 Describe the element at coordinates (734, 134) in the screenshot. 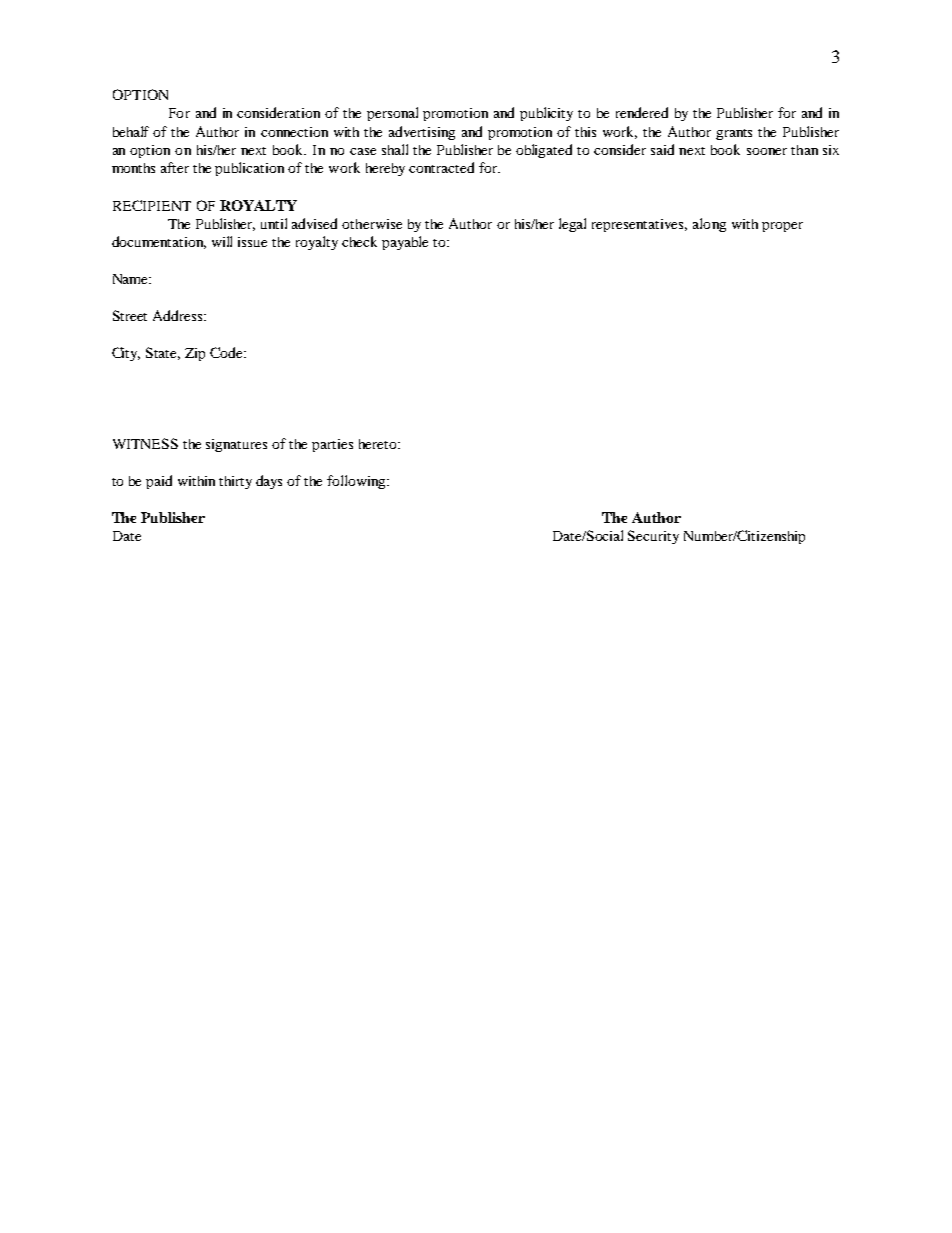

I see `grants` at that location.
